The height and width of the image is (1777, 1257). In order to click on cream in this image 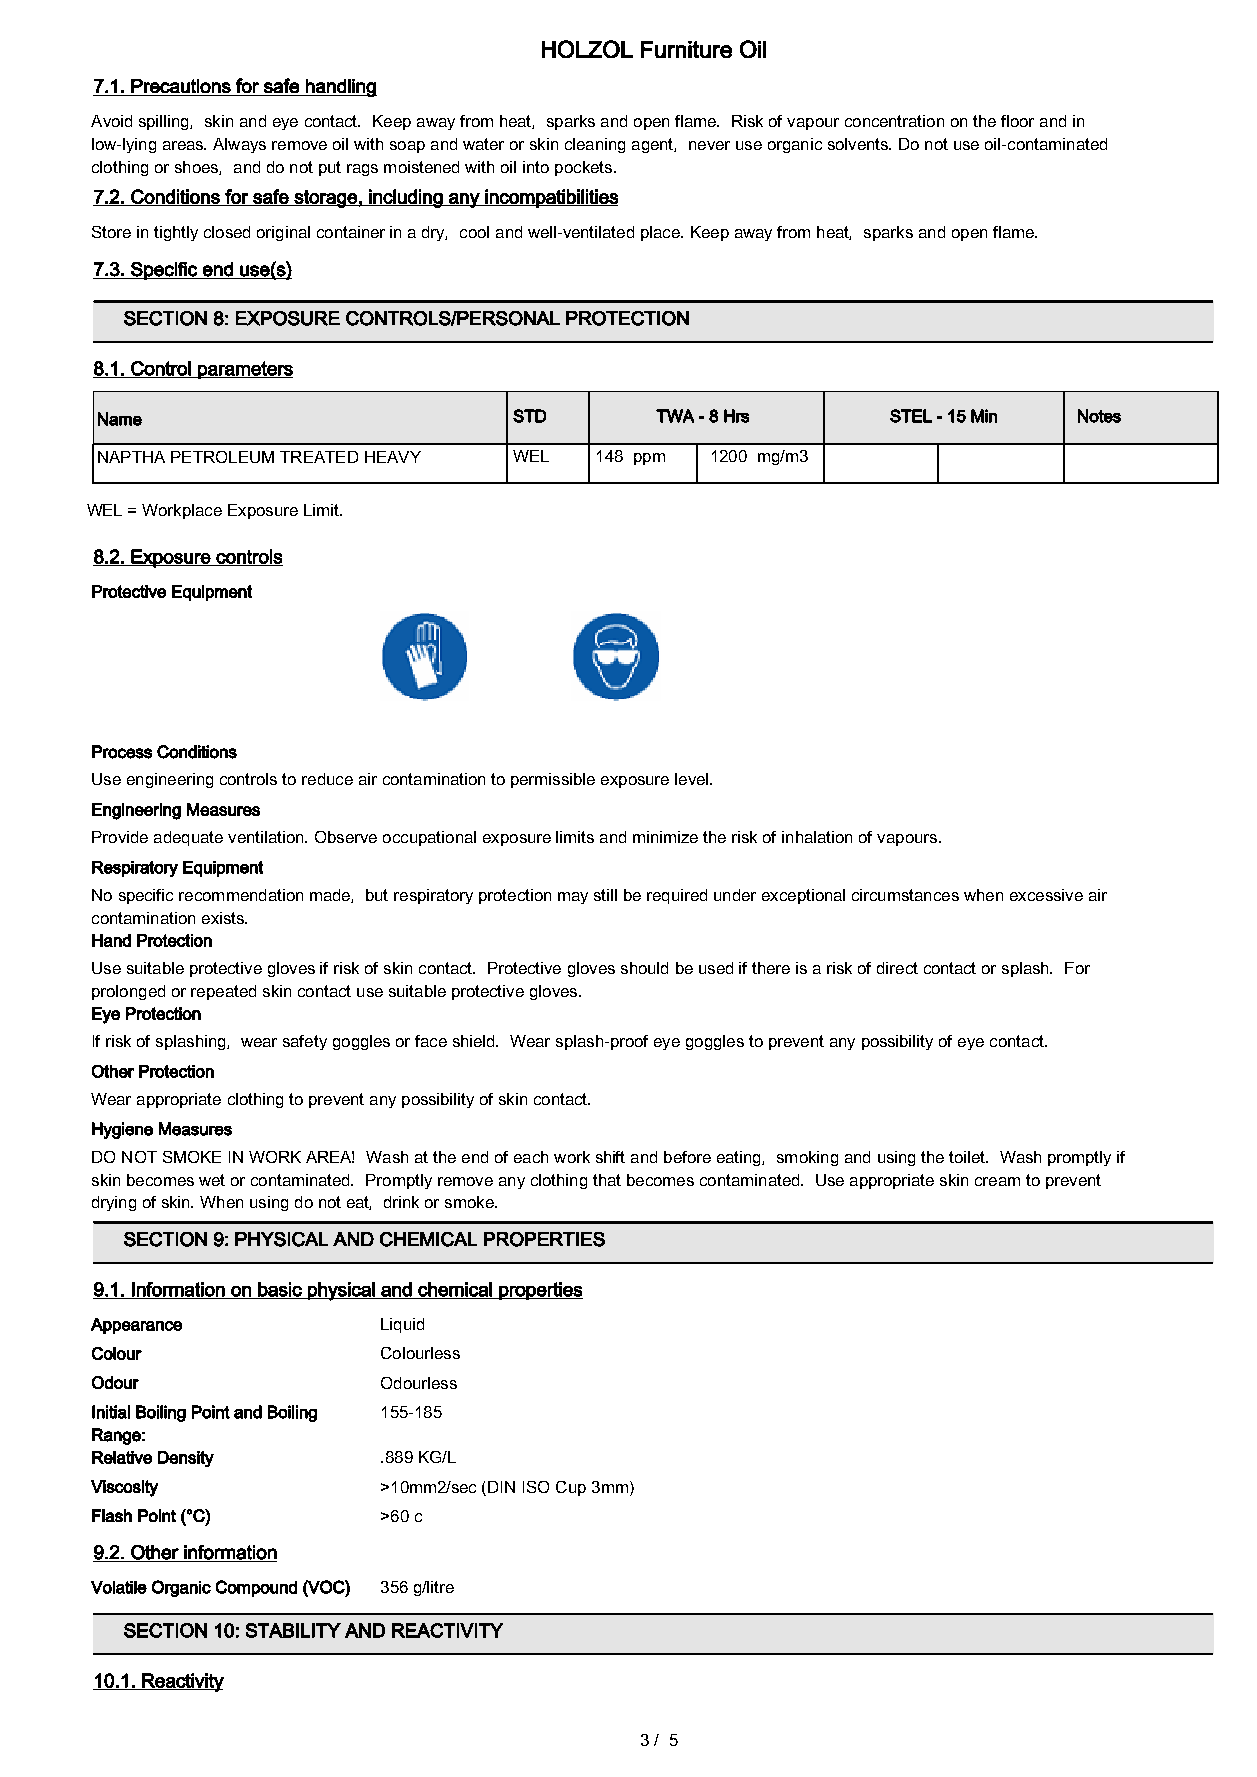, I will do `click(997, 1181)`.
